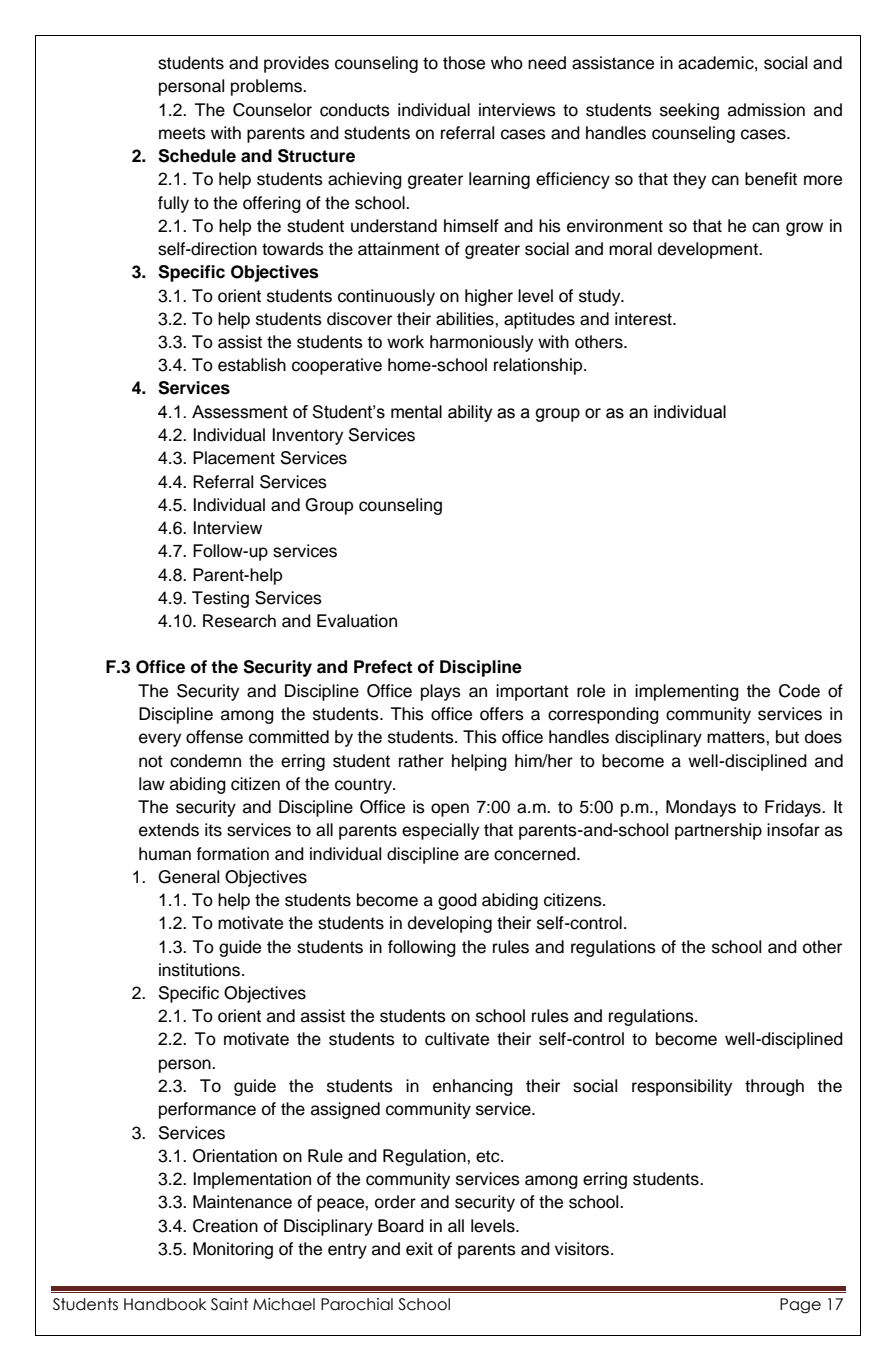  What do you see at coordinates (644, 319) in the screenshot?
I see `interest` at bounding box center [644, 319].
